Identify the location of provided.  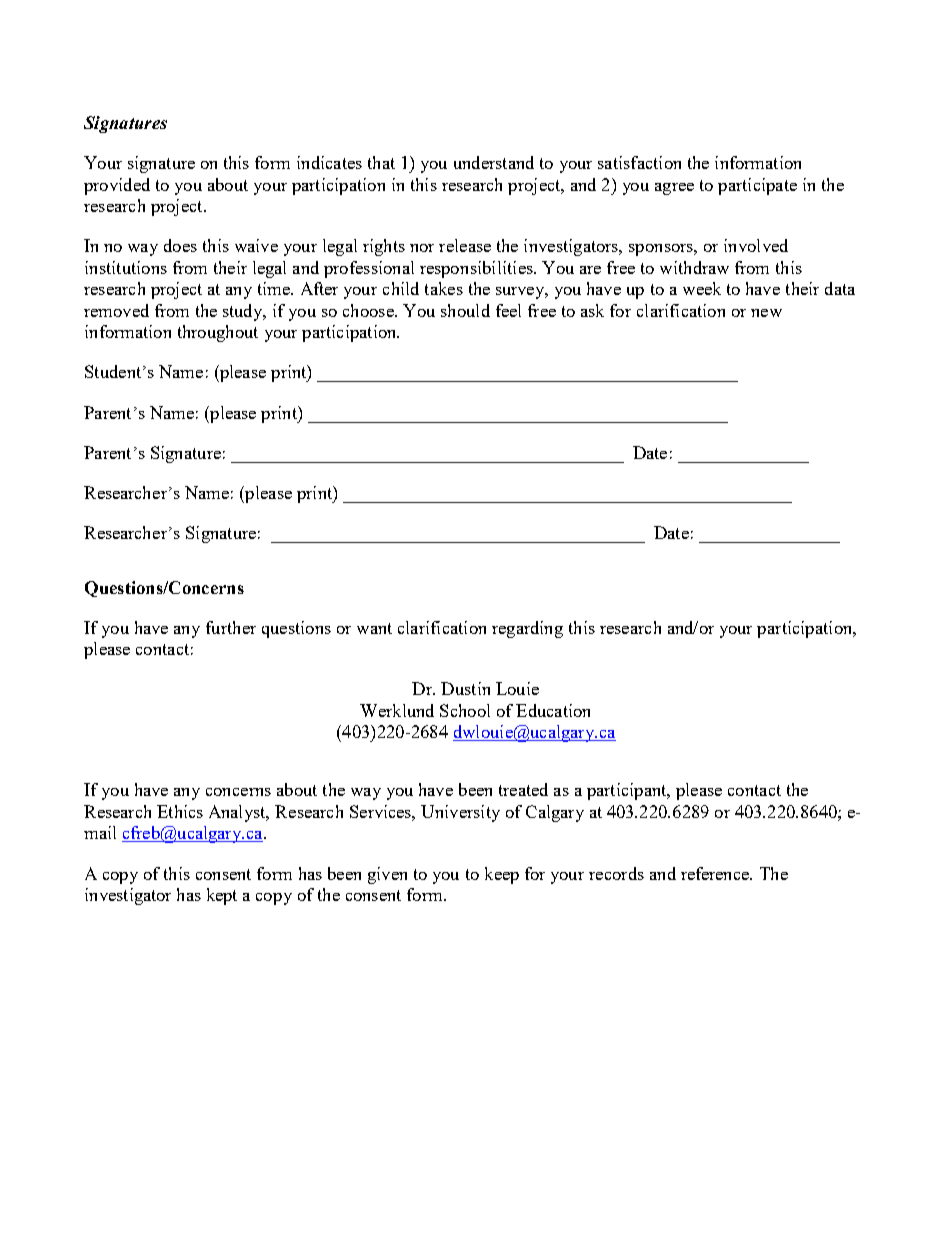
(117, 186).
